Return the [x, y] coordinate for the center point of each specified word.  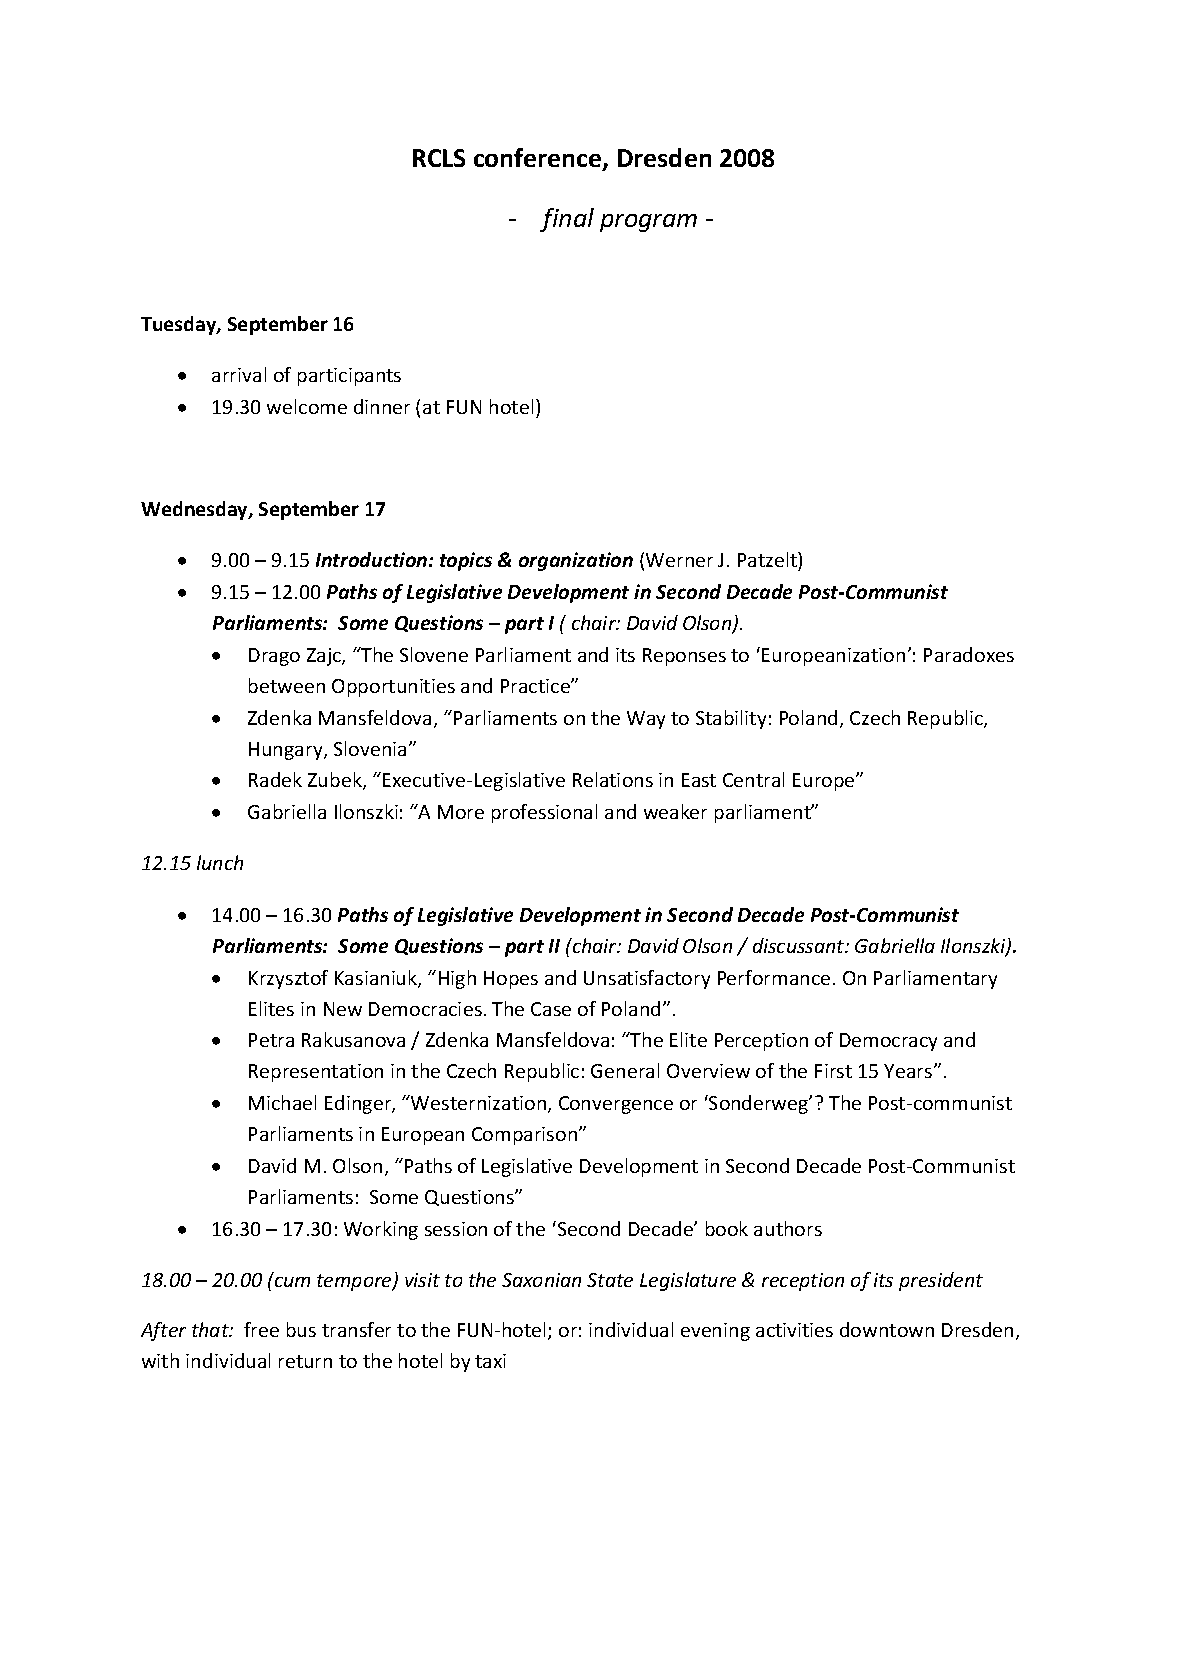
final [567, 220]
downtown [887, 1329]
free [261, 1329]
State [610, 1280]
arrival [239, 374]
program [648, 223]
